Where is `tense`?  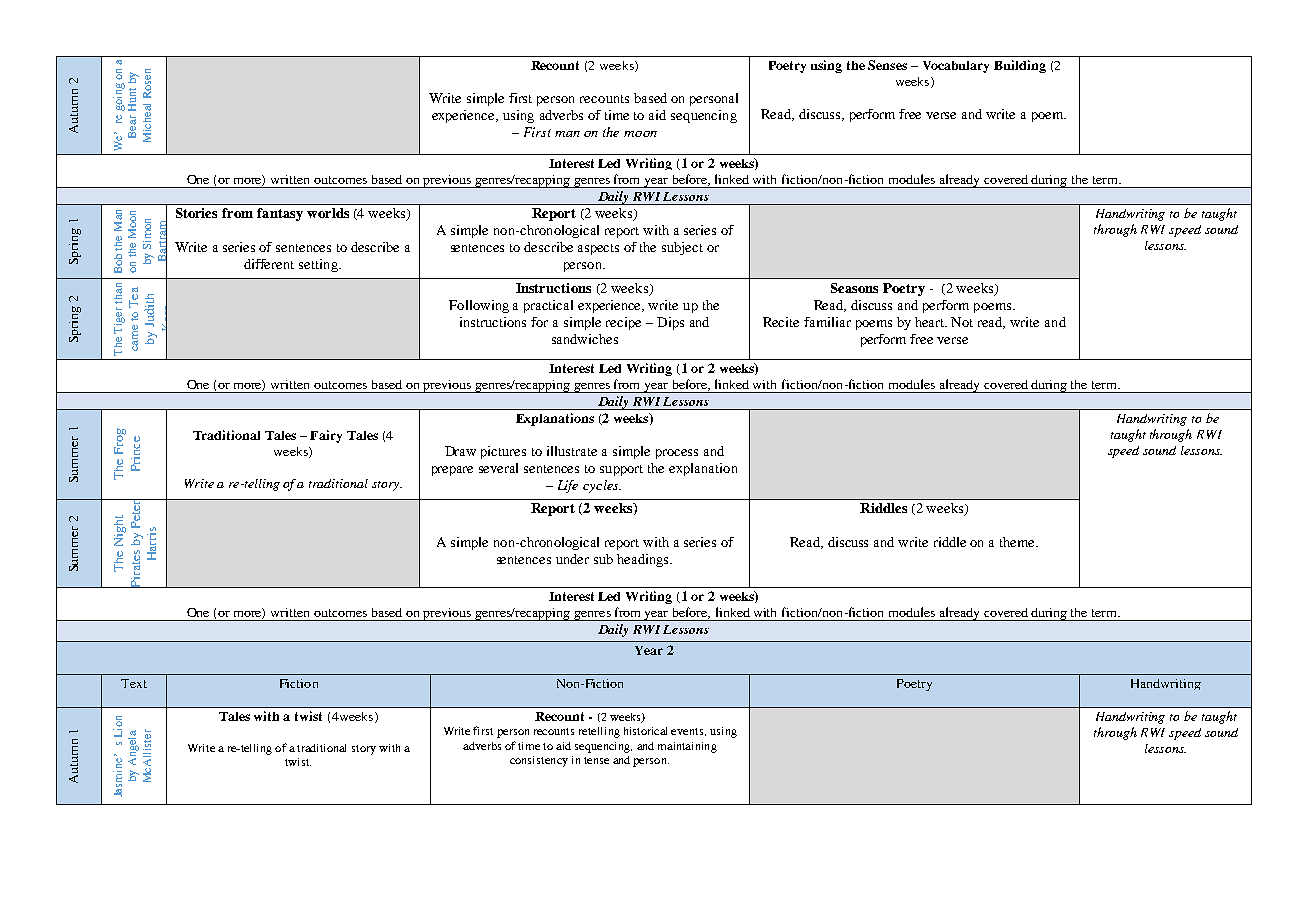 tense is located at coordinates (596, 760).
